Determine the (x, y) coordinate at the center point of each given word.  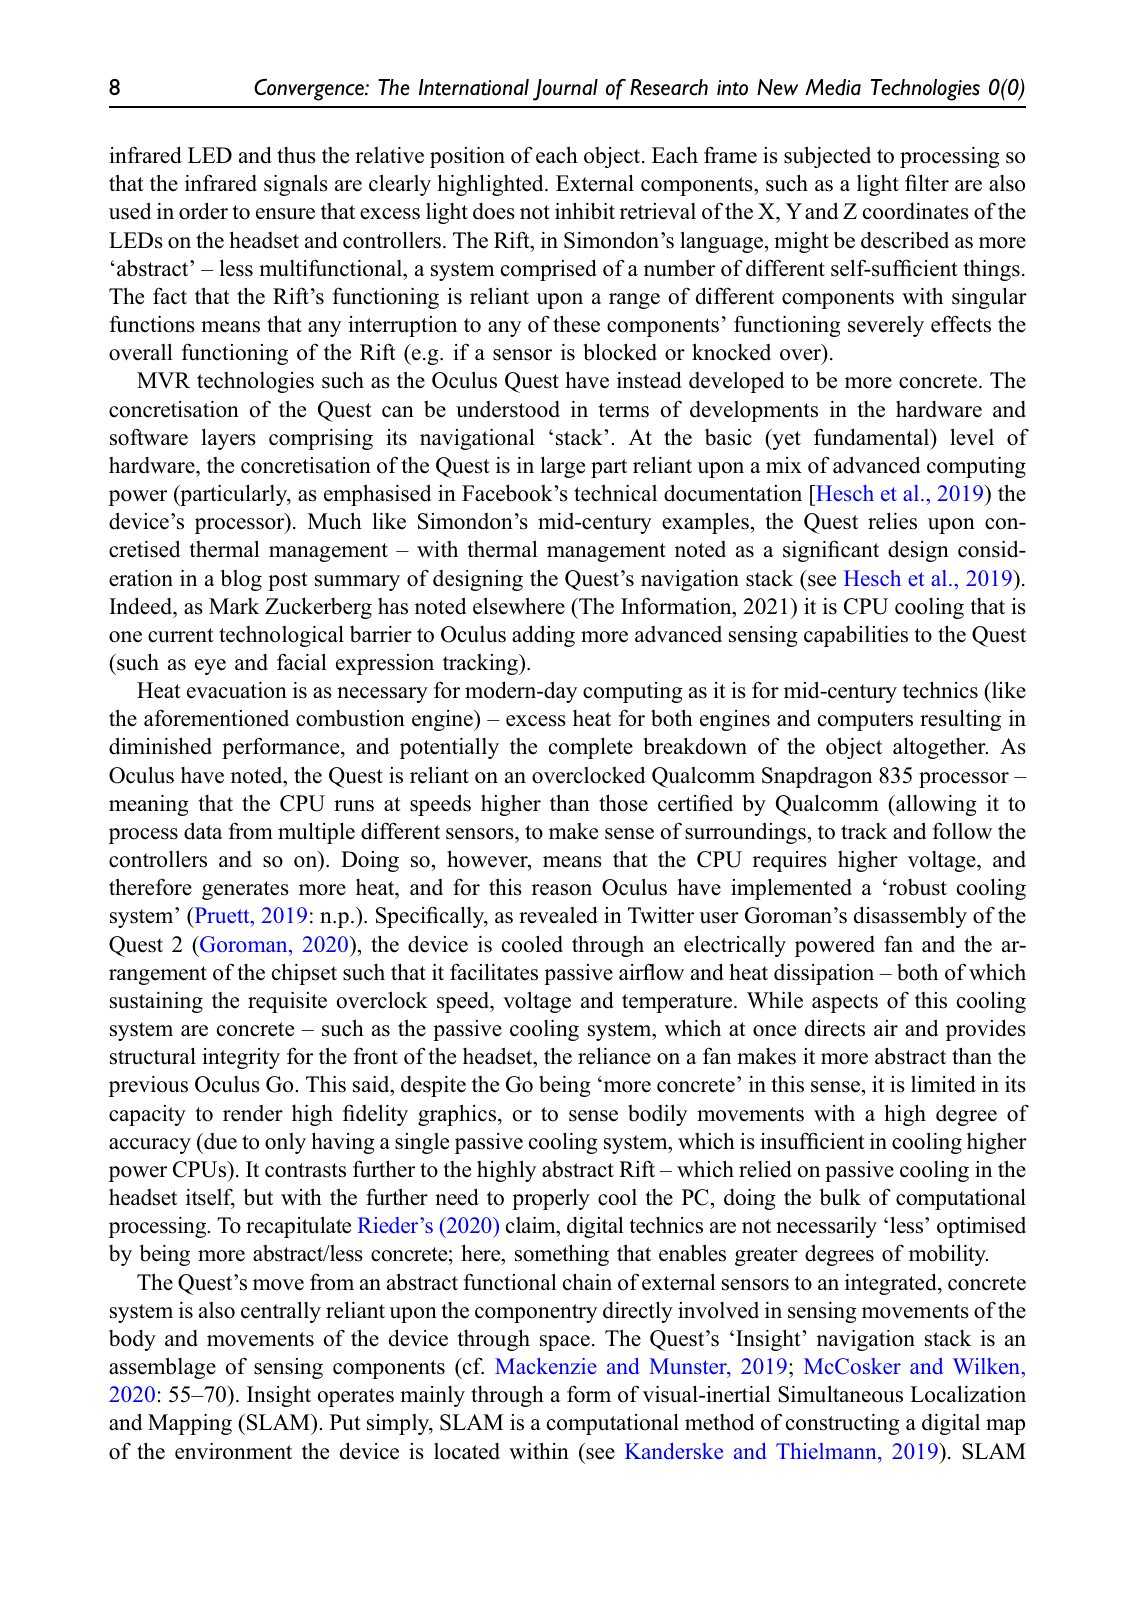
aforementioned (216, 718)
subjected (827, 157)
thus (296, 155)
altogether (940, 748)
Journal (565, 90)
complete (591, 748)
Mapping (190, 1424)
